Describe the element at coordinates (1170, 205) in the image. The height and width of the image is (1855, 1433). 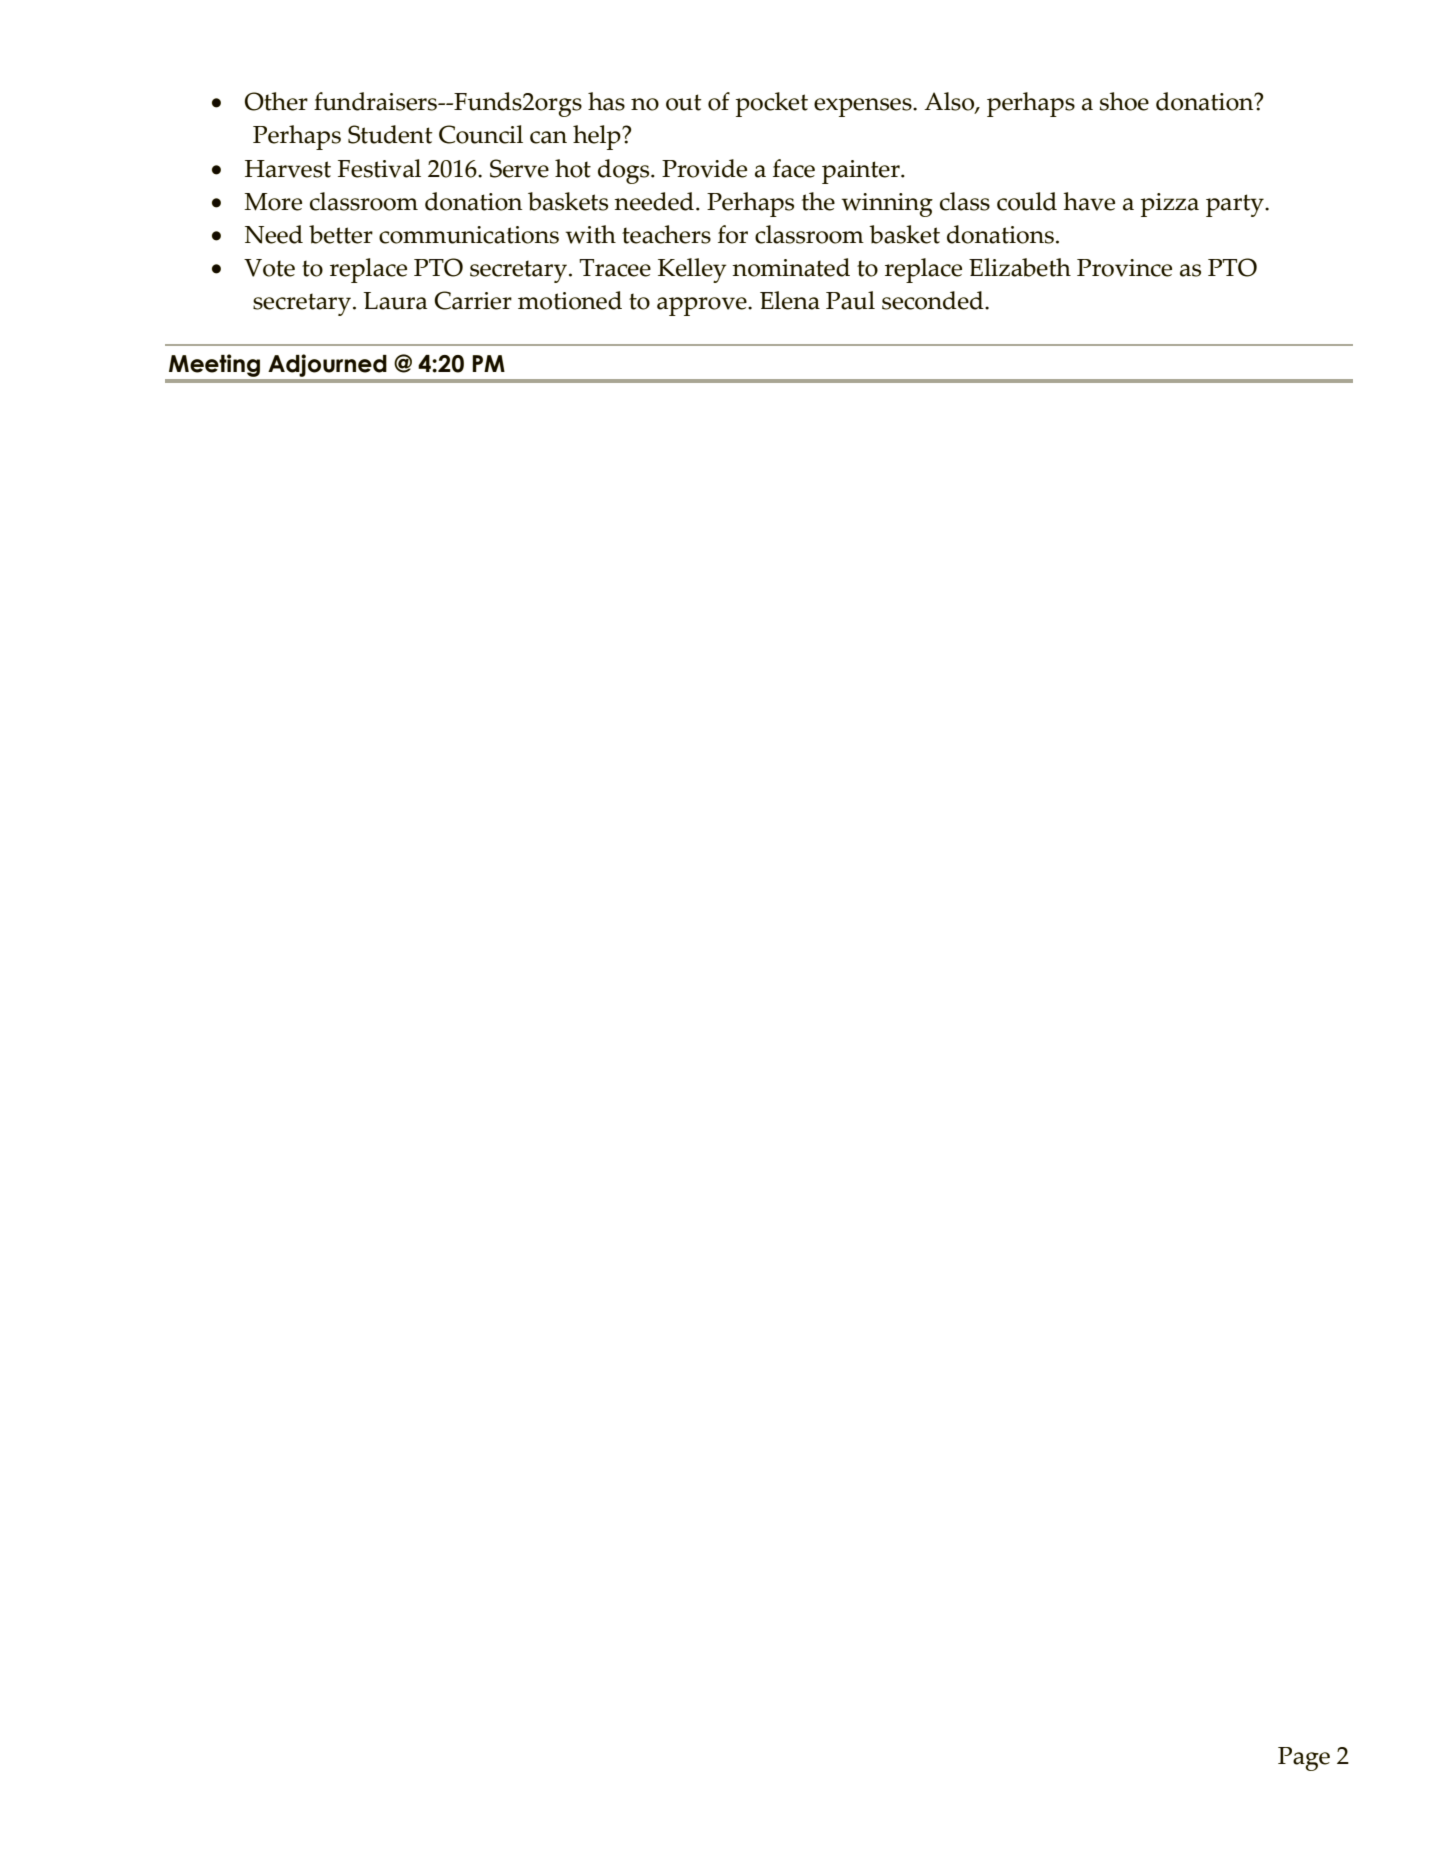
I see `pizza` at that location.
